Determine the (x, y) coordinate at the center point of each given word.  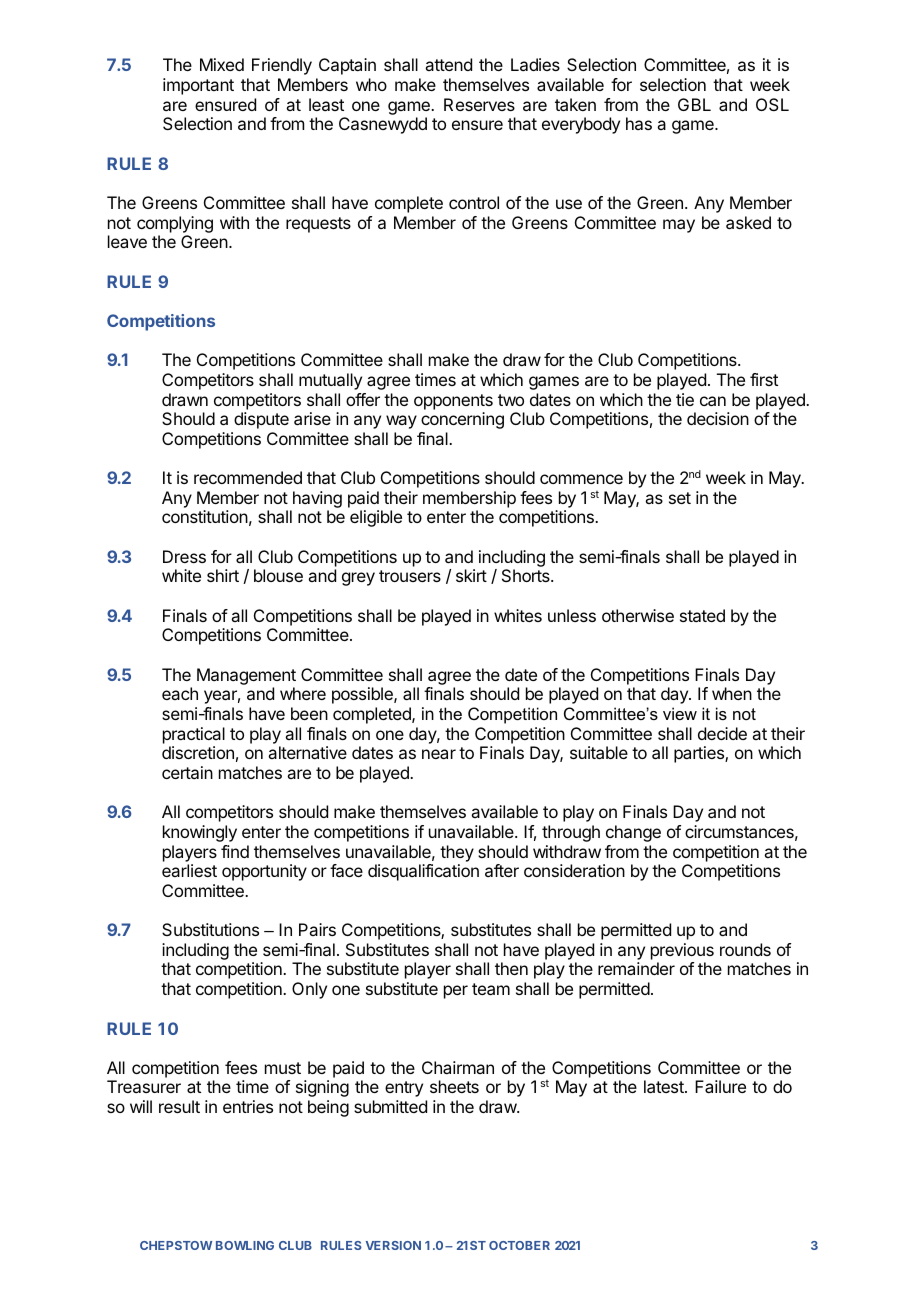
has (639, 123)
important (198, 86)
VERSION (393, 1245)
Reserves (479, 104)
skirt (471, 575)
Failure (720, 1086)
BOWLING (245, 1245)
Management (246, 676)
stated (702, 615)
